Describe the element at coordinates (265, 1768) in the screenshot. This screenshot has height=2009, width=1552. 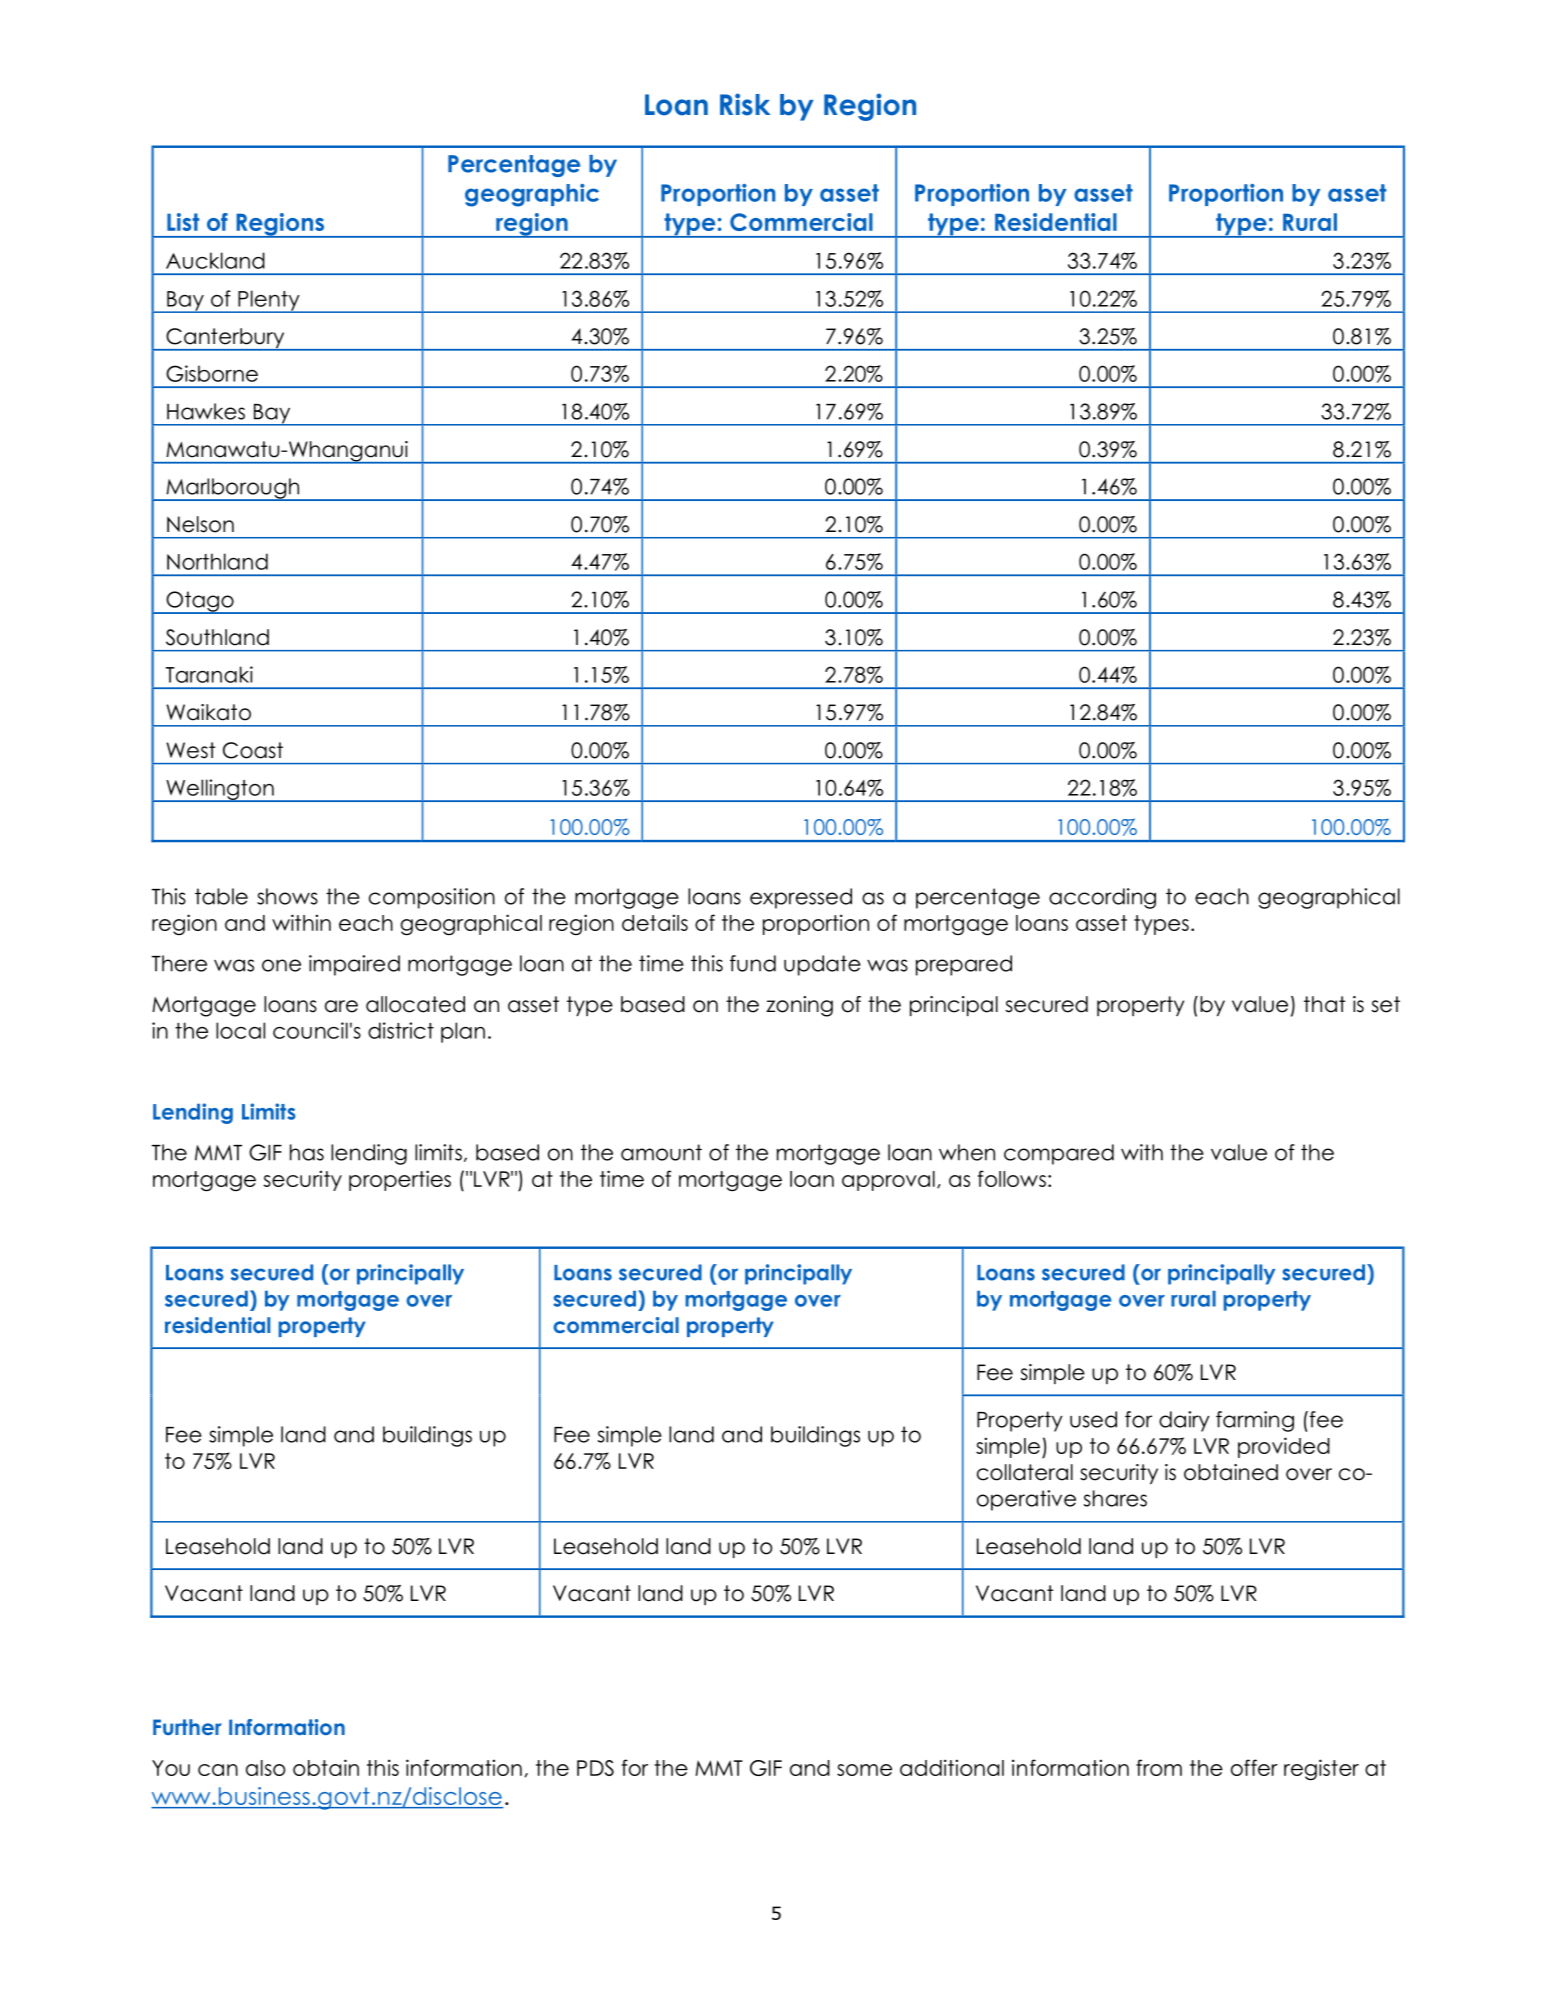
I see `also` at that location.
